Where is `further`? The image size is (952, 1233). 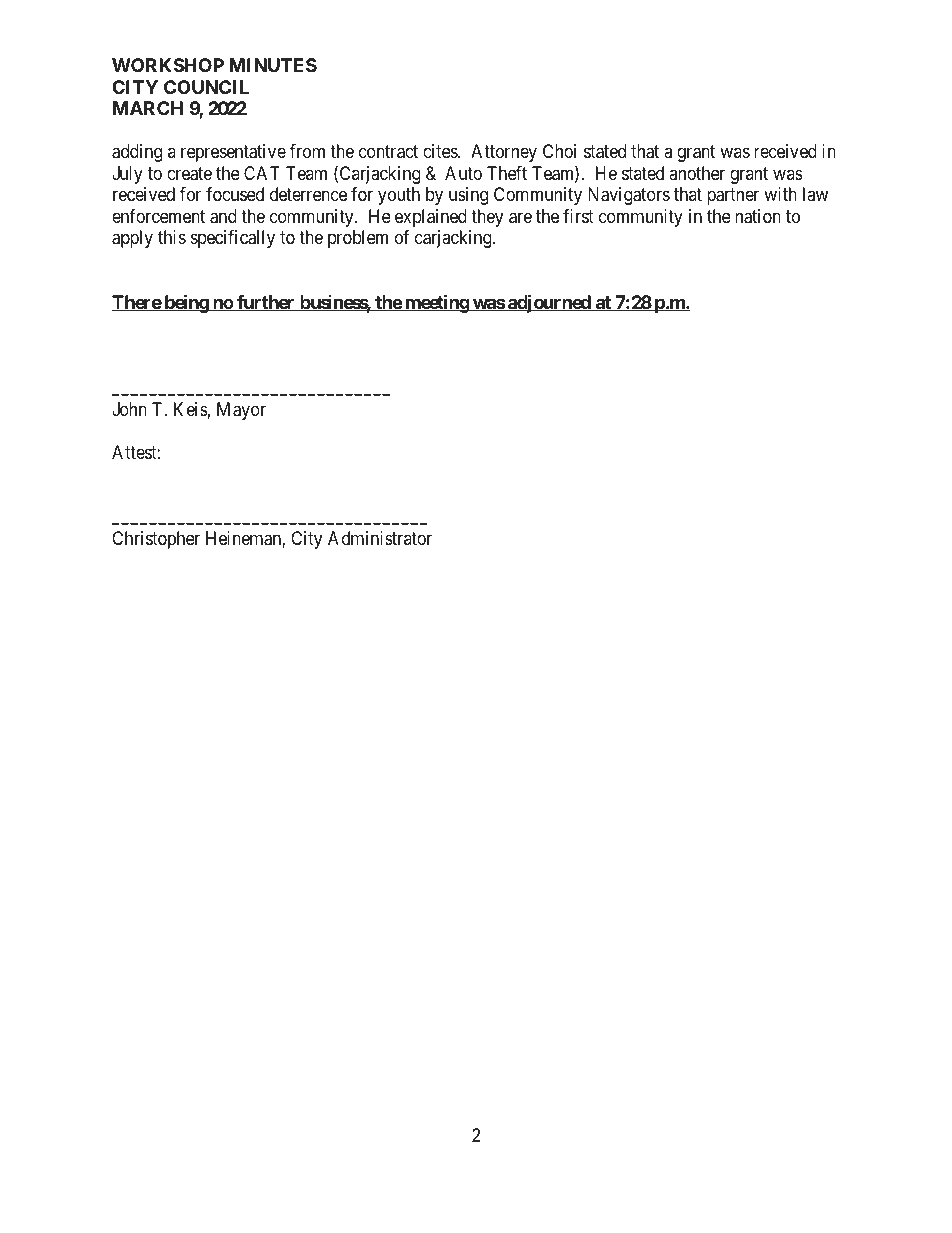
further is located at coordinates (266, 303).
